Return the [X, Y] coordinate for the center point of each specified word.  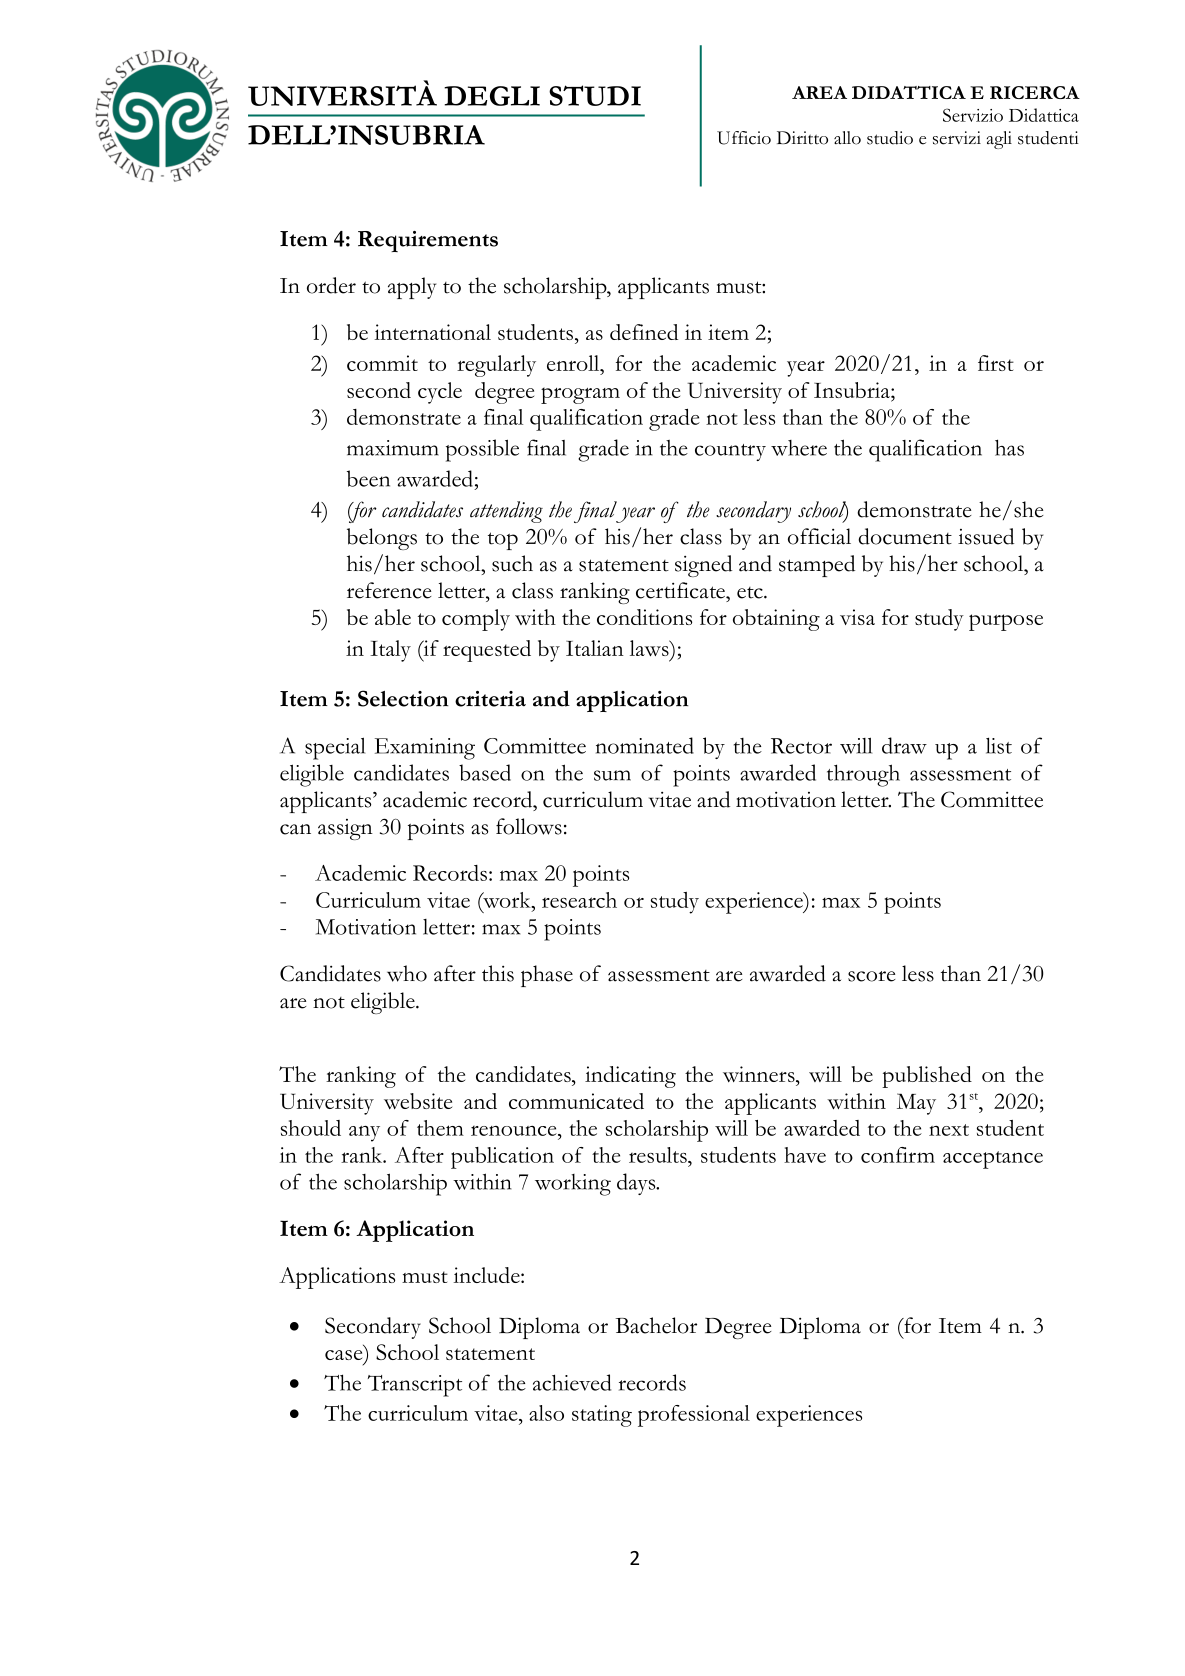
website [418, 1101]
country [730, 452]
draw [904, 745]
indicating [630, 1077]
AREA [819, 92]
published [927, 1077]
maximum [393, 448]
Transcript [415, 1386]
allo [847, 138]
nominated [645, 745]
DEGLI [492, 96]
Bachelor [656, 1325]
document [905, 536]
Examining [425, 749]
